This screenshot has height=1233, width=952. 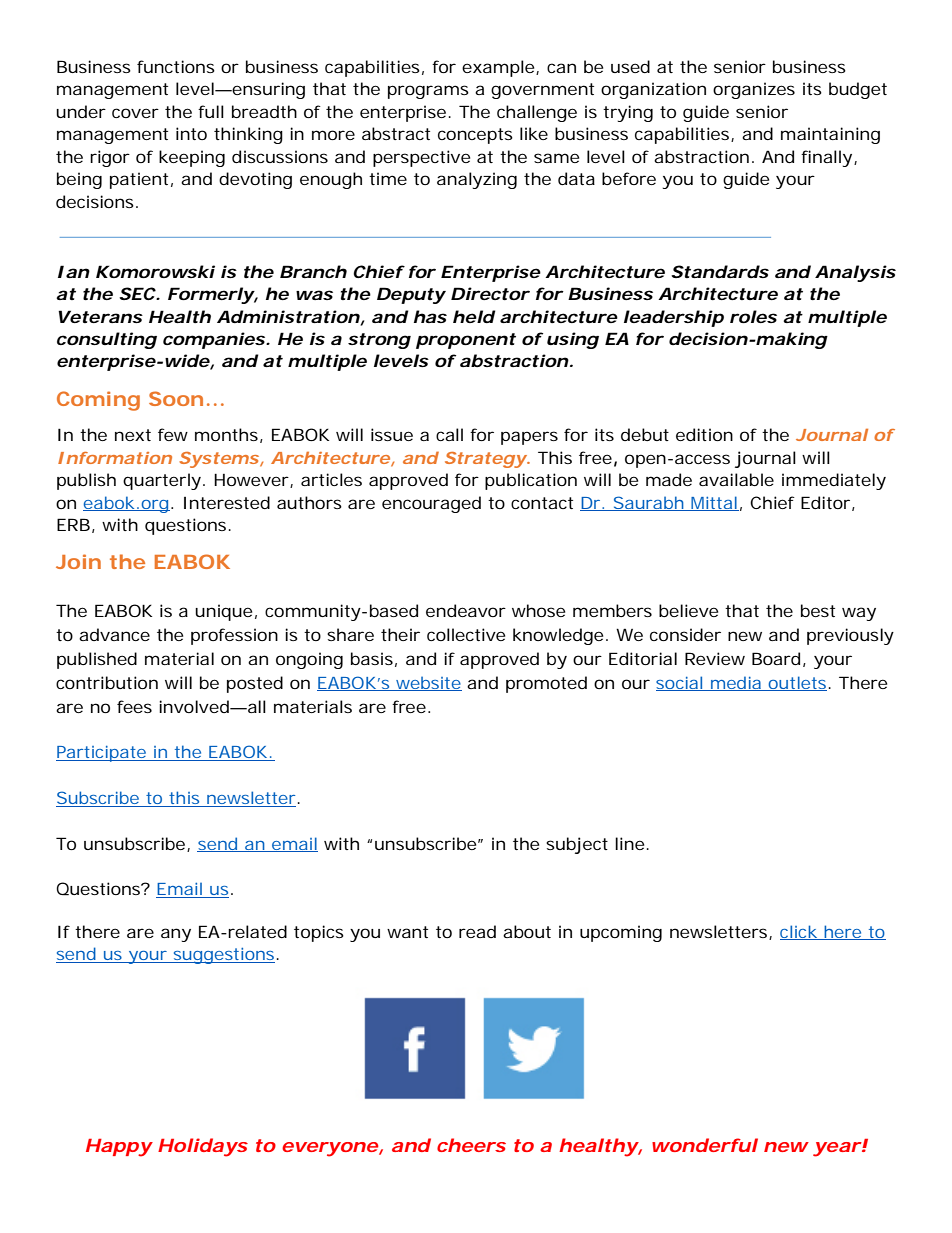 I want to click on roles, so click(x=753, y=316).
